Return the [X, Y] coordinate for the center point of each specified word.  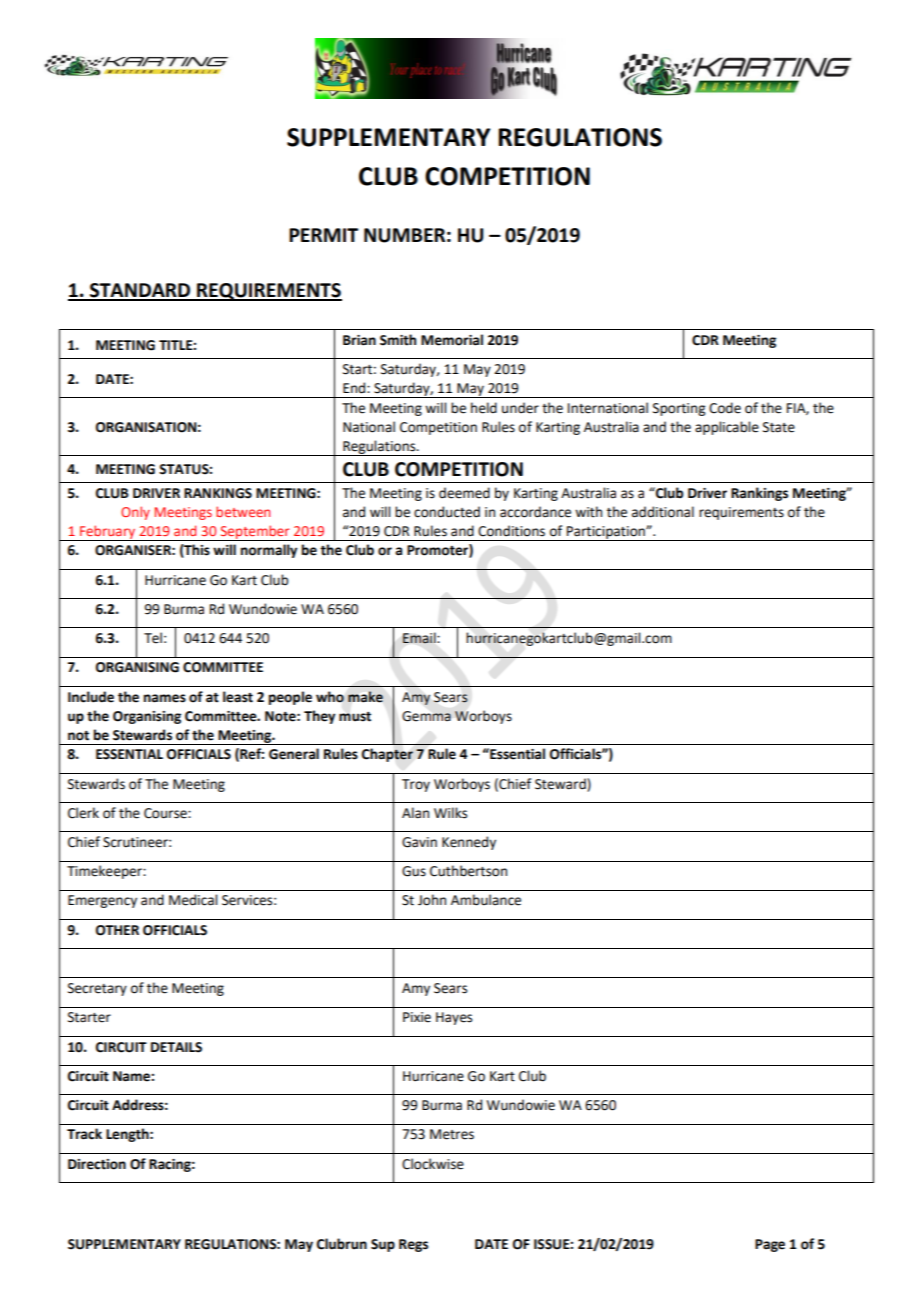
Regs [413, 1245]
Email [420, 638]
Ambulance [486, 900]
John [432, 900]
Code [725, 408]
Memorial [452, 340]
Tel [153, 638]
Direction [97, 1164]
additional [663, 512]
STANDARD [140, 291]
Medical [193, 900]
